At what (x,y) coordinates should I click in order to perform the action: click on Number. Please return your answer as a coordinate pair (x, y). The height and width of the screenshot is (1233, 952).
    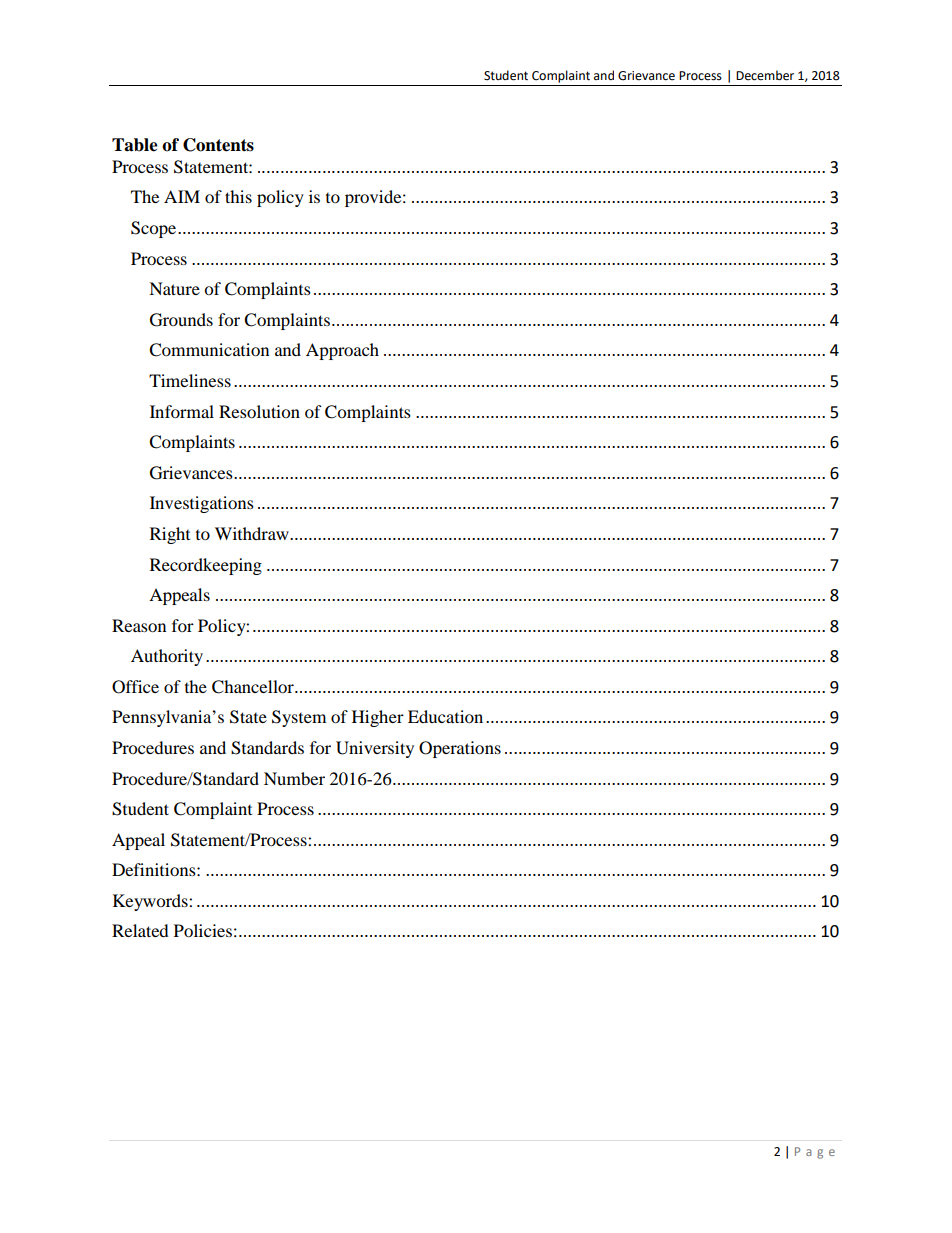
    Looking at the image, I should click on (294, 778).
